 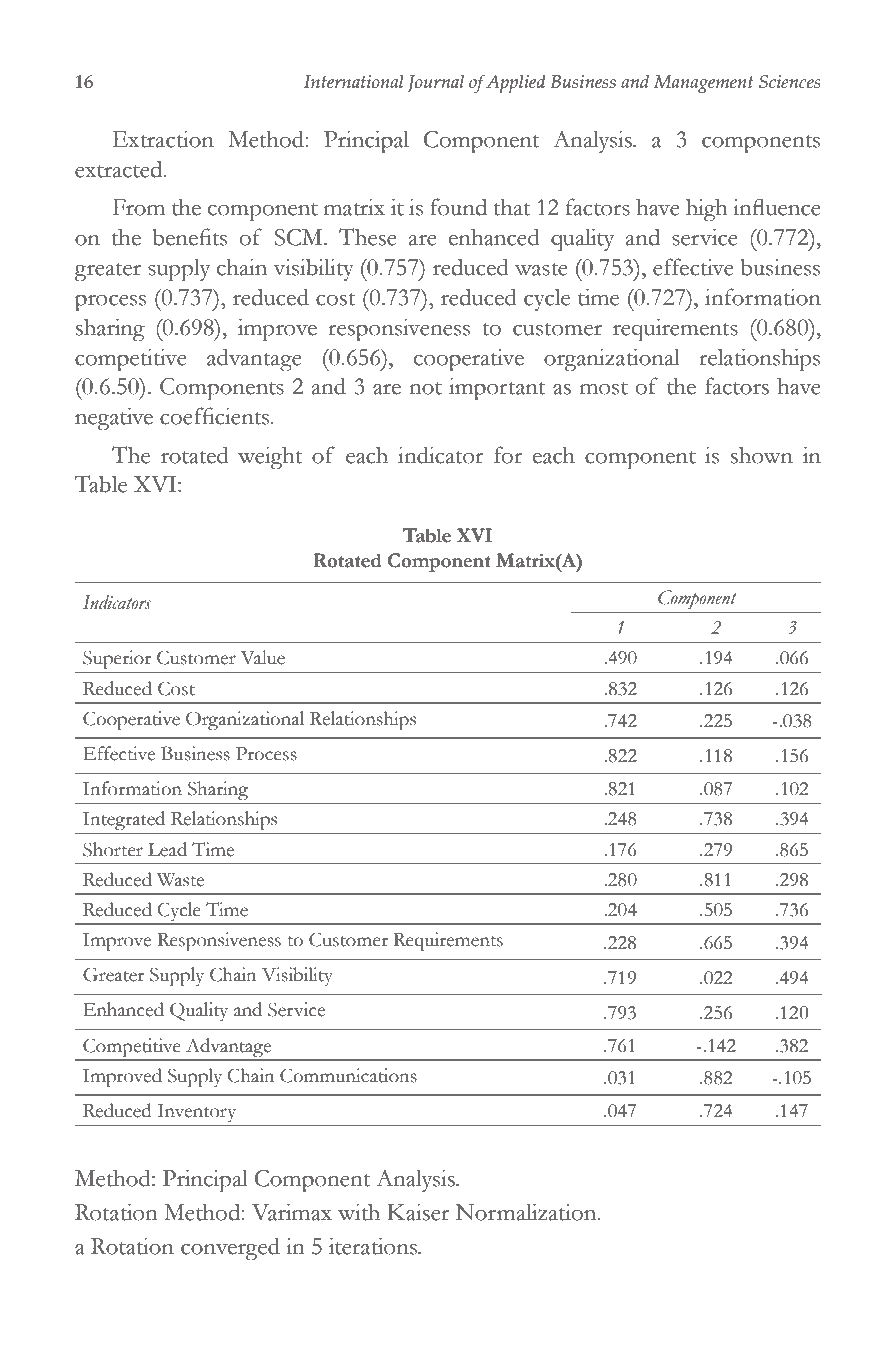 What do you see at coordinates (263, 657) in the screenshot?
I see `Value` at bounding box center [263, 657].
